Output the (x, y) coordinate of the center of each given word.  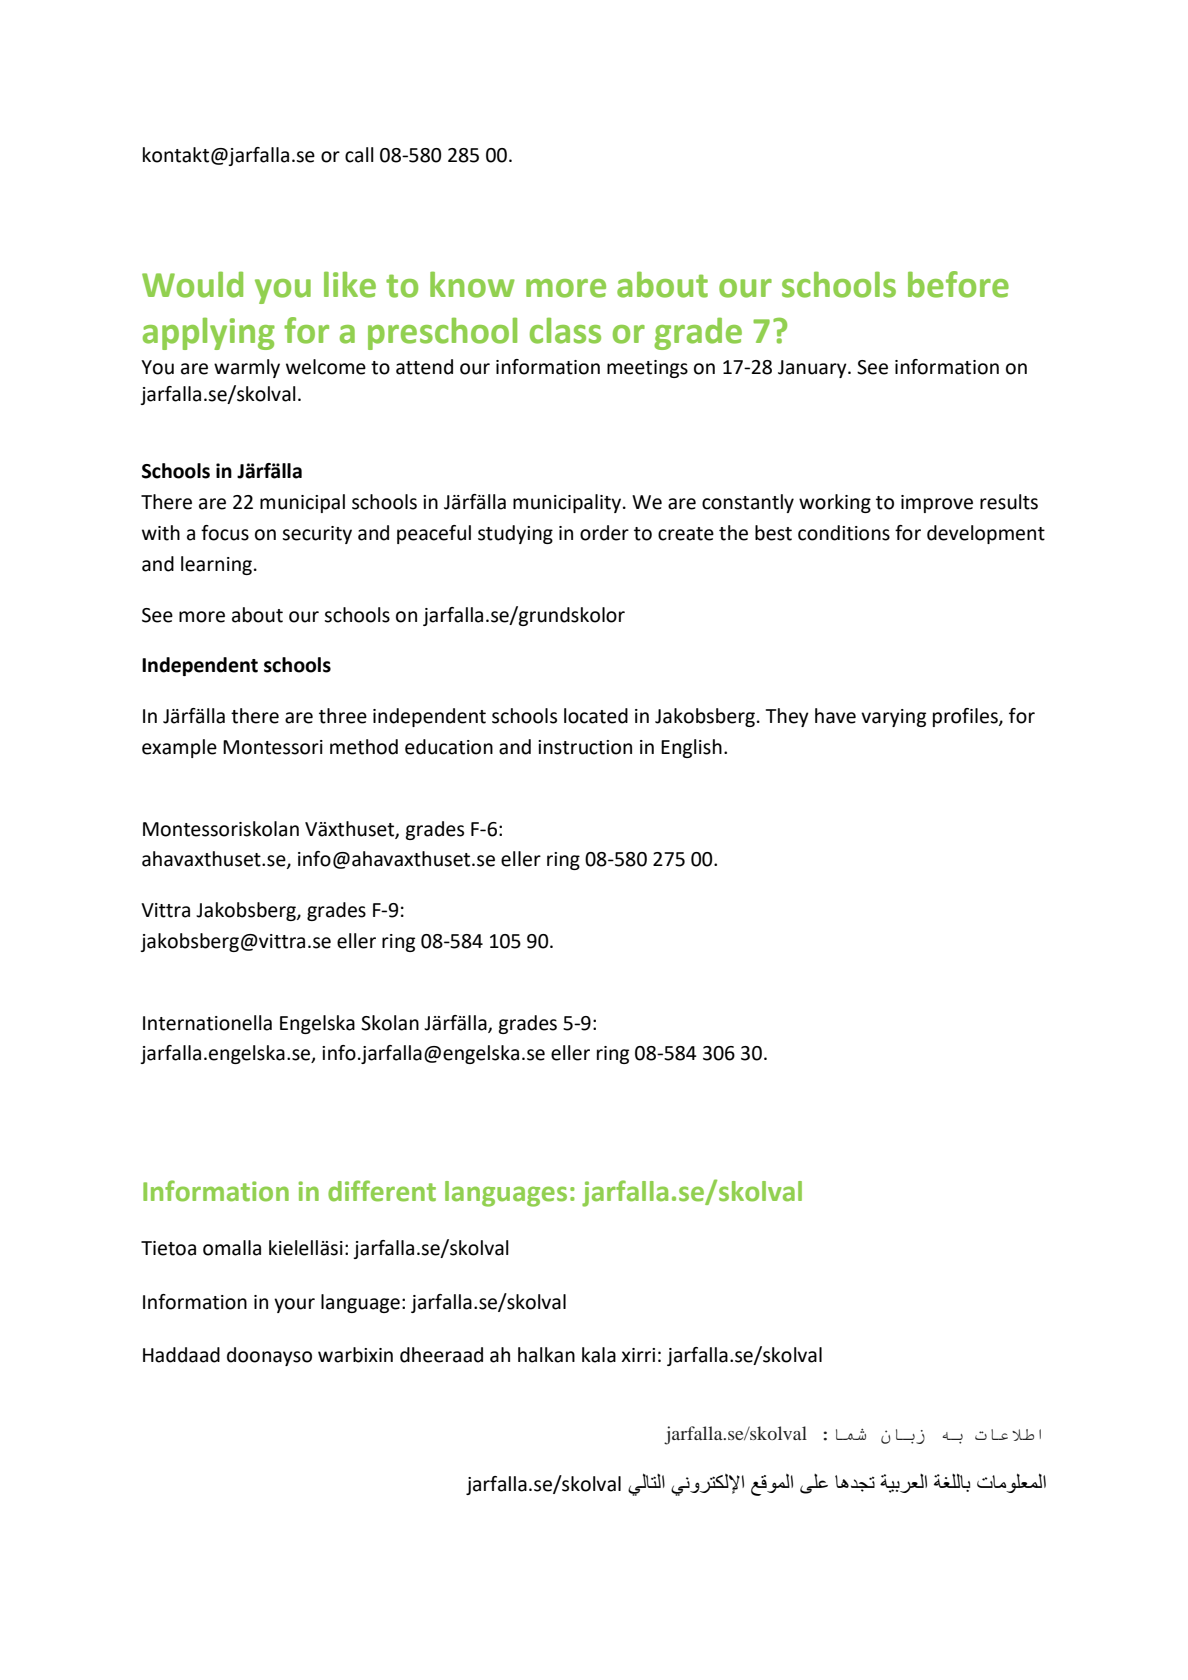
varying (893, 718)
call (359, 155)
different (382, 1191)
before (958, 284)
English (691, 748)
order (604, 533)
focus (225, 533)
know (472, 284)
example (179, 748)
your (294, 1305)
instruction (585, 747)
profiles (966, 717)
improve (937, 504)
